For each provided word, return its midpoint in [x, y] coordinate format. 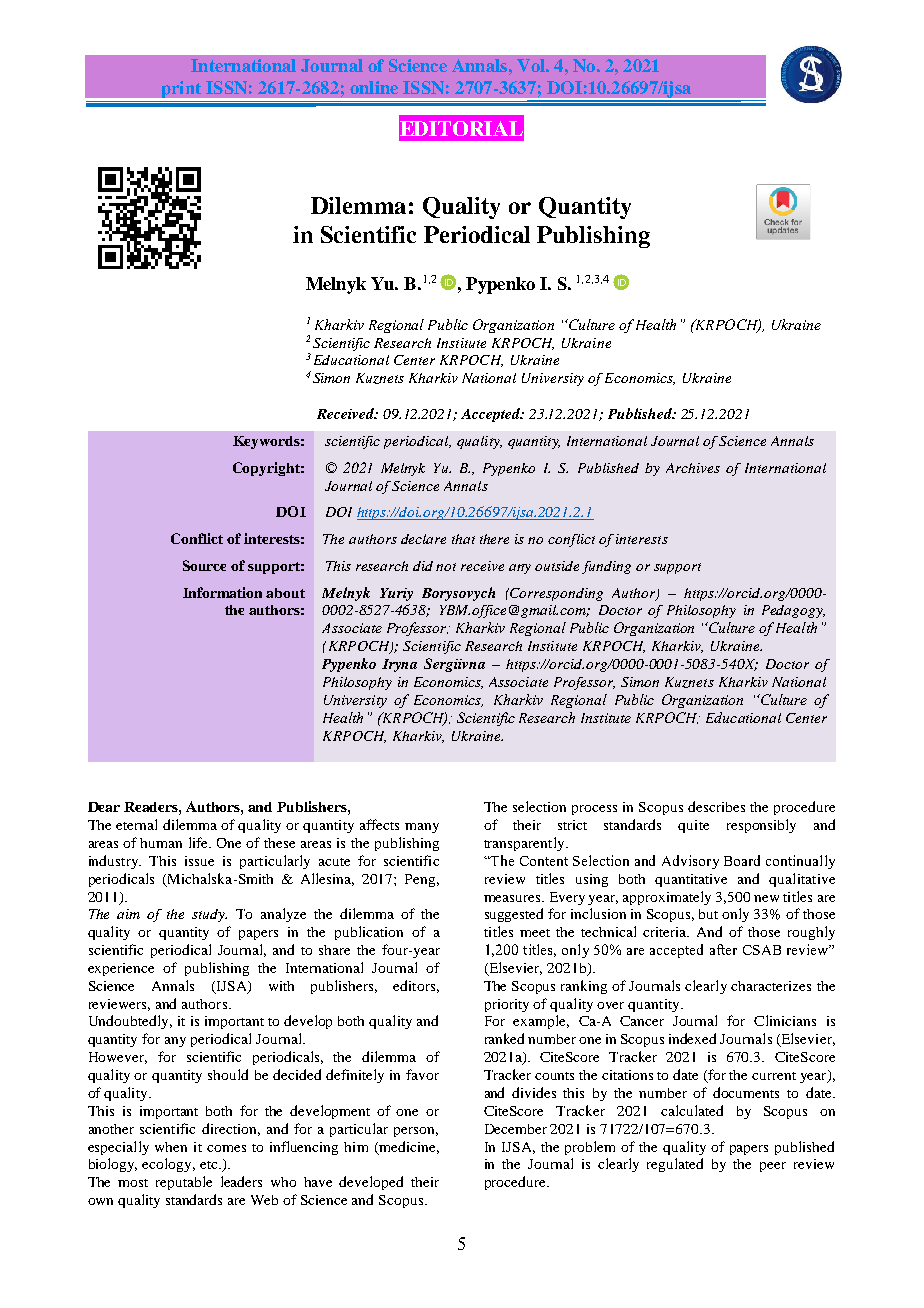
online [374, 87]
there [494, 539]
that [463, 539]
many [422, 828]
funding [606, 567]
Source [204, 565]
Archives [693, 468]
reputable [184, 1183]
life [199, 842]
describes [716, 806]
